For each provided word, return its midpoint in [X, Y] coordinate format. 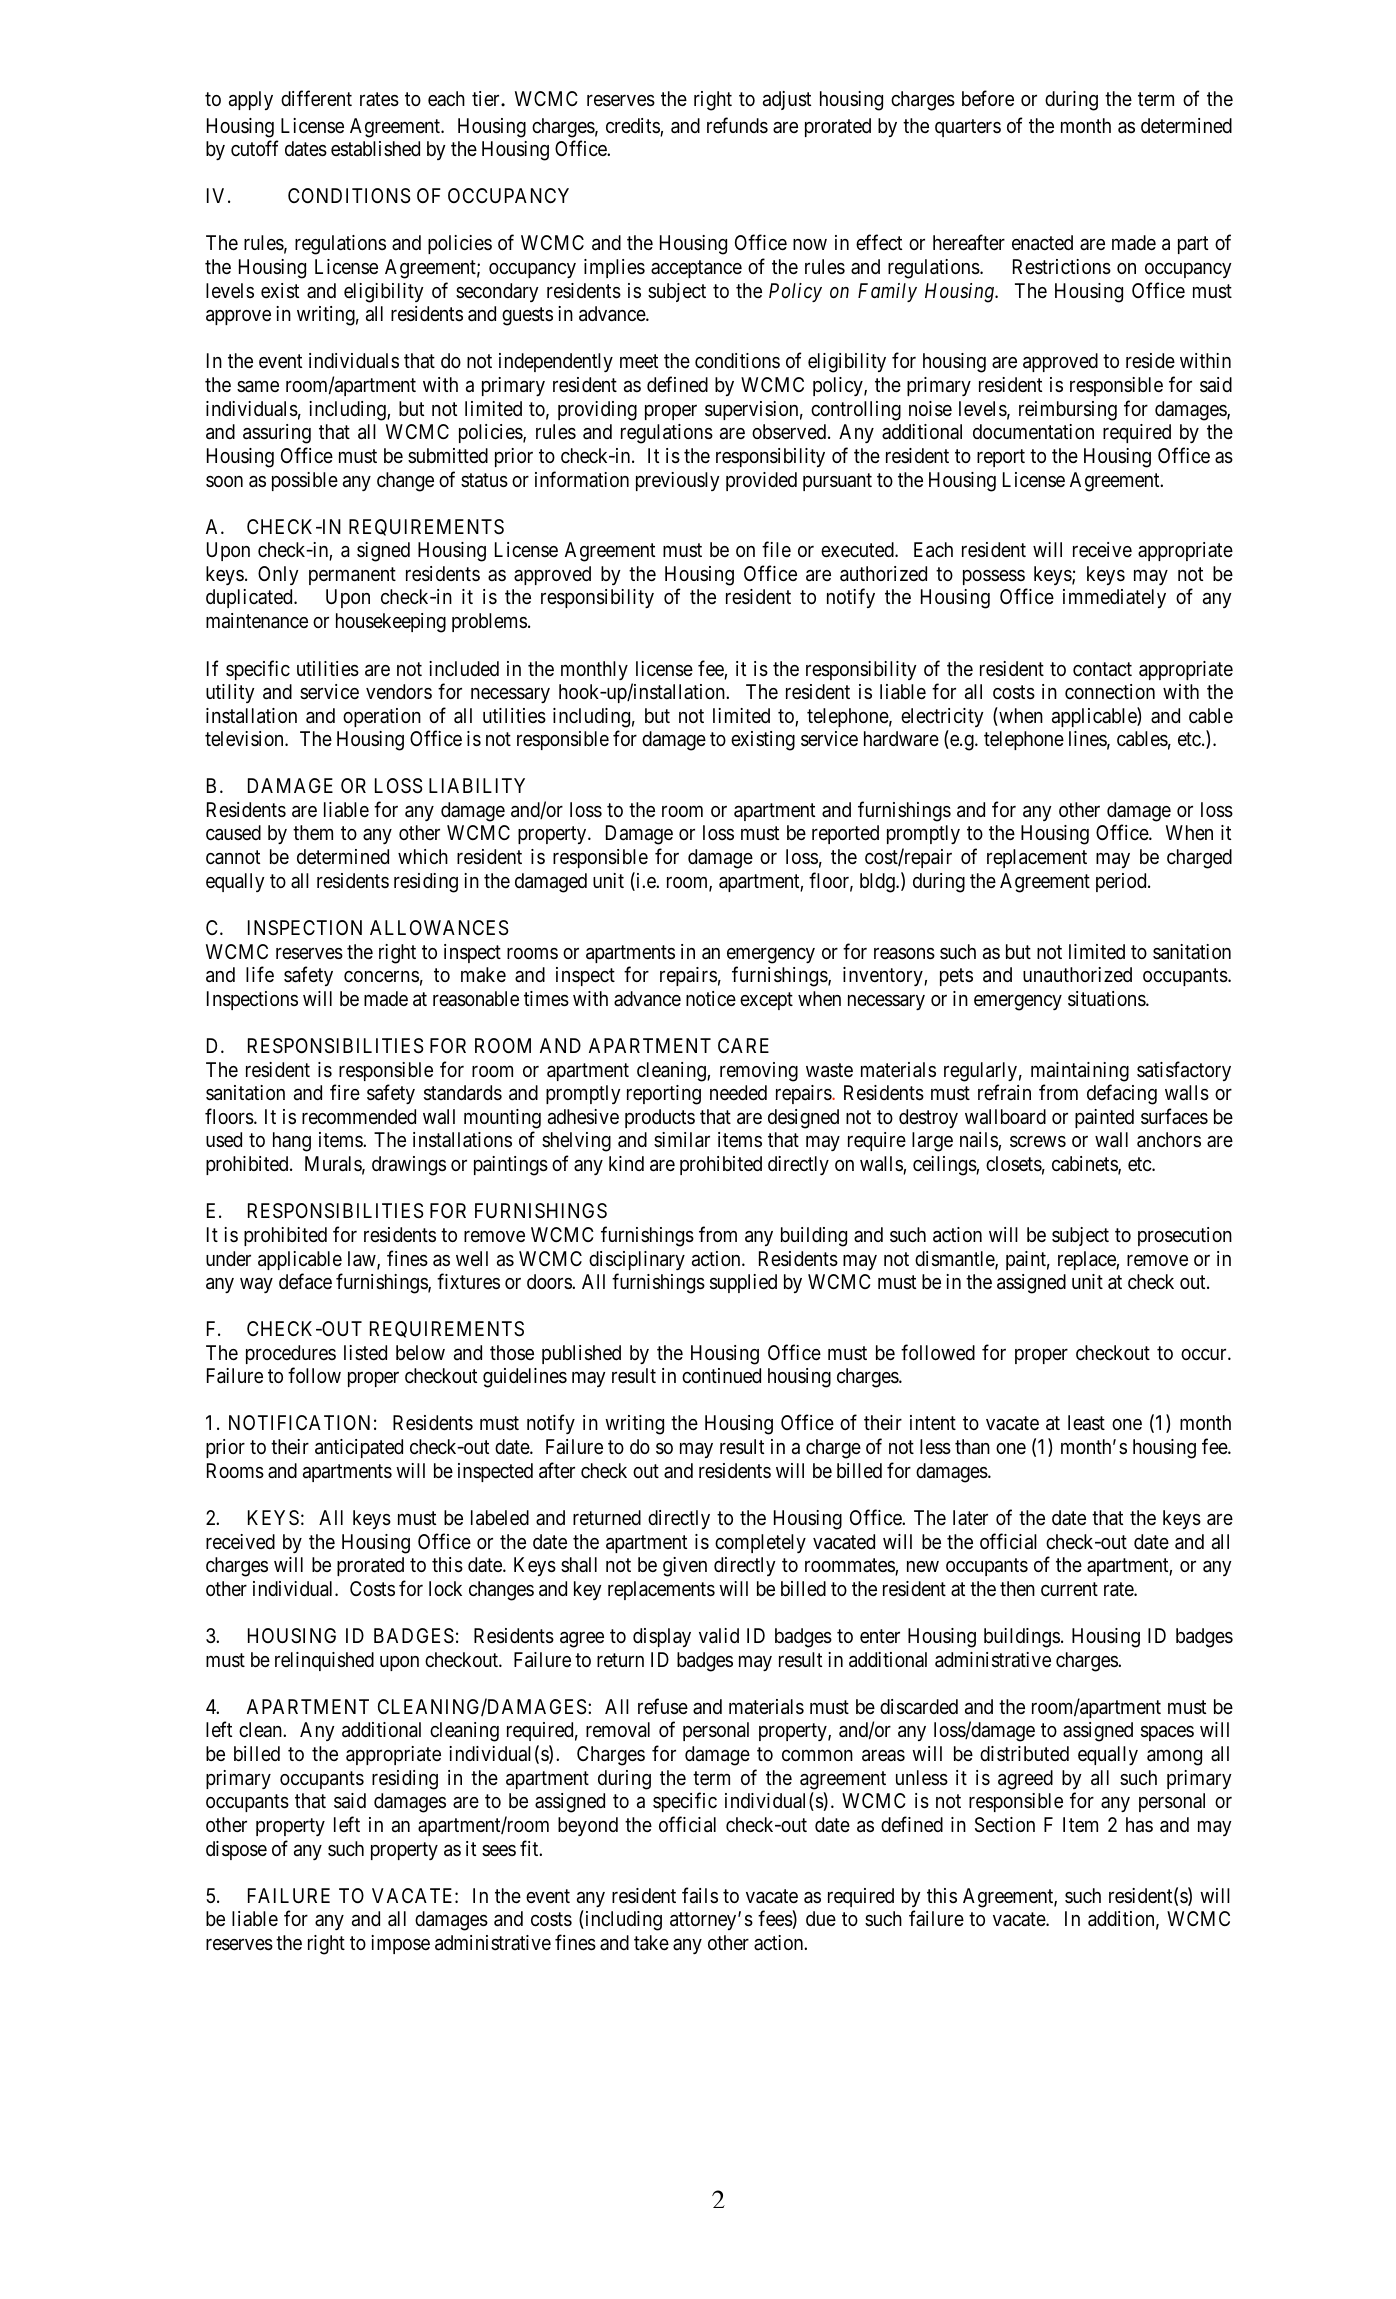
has [1139, 1825]
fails [700, 1895]
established [375, 149]
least [1086, 1423]
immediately [1114, 598]
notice [711, 998]
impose [400, 1944]
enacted [1042, 243]
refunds [737, 125]
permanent [352, 576]
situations [1107, 999]
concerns [381, 976]
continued [721, 1375]
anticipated [359, 1448]
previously [678, 481]
